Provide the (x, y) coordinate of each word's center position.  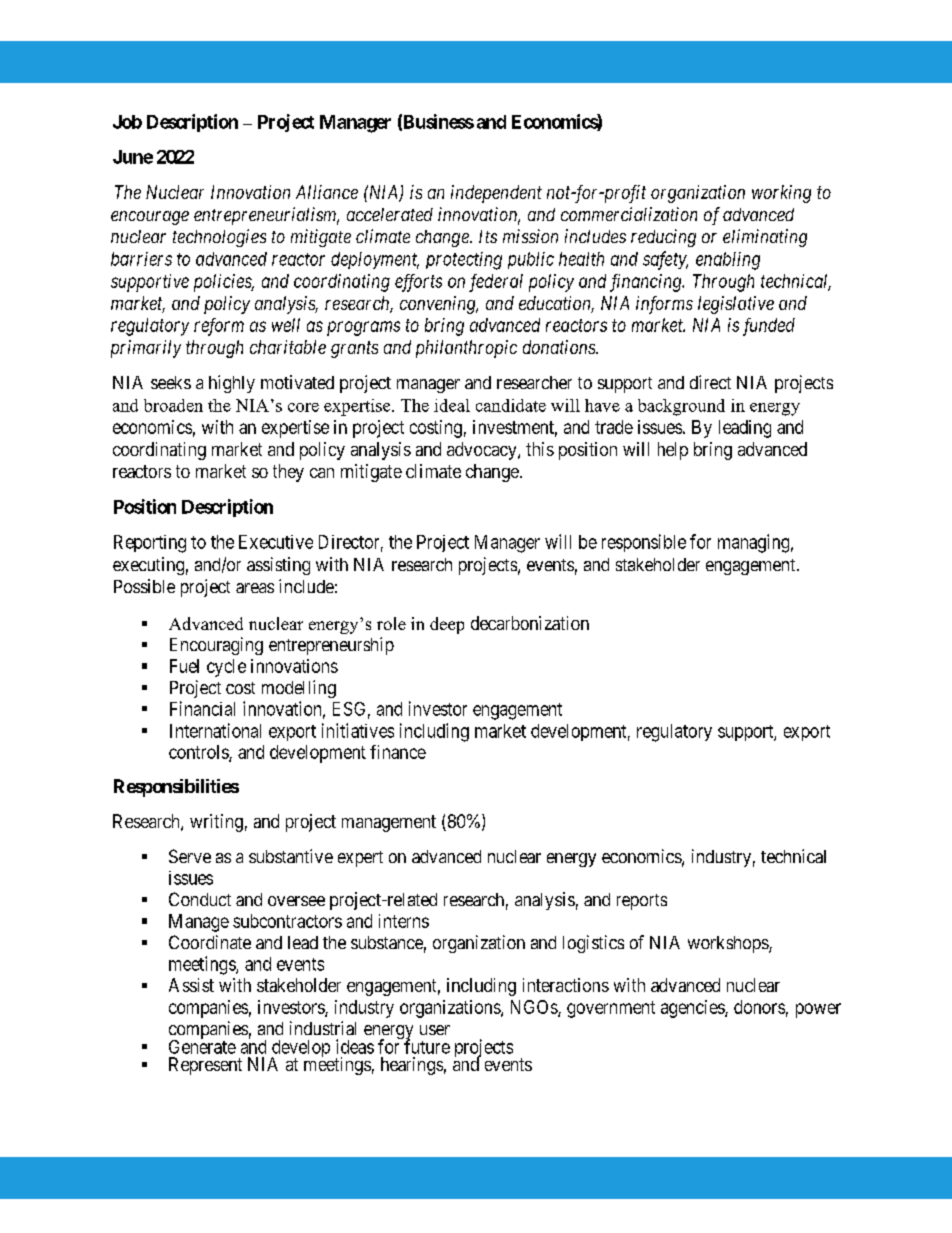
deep (447, 625)
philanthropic (466, 349)
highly (232, 384)
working (781, 194)
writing (216, 823)
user (435, 1030)
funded (769, 327)
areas (255, 588)
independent (496, 194)
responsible (644, 543)
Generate (202, 1046)
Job (127, 122)
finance (398, 752)
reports (642, 902)
